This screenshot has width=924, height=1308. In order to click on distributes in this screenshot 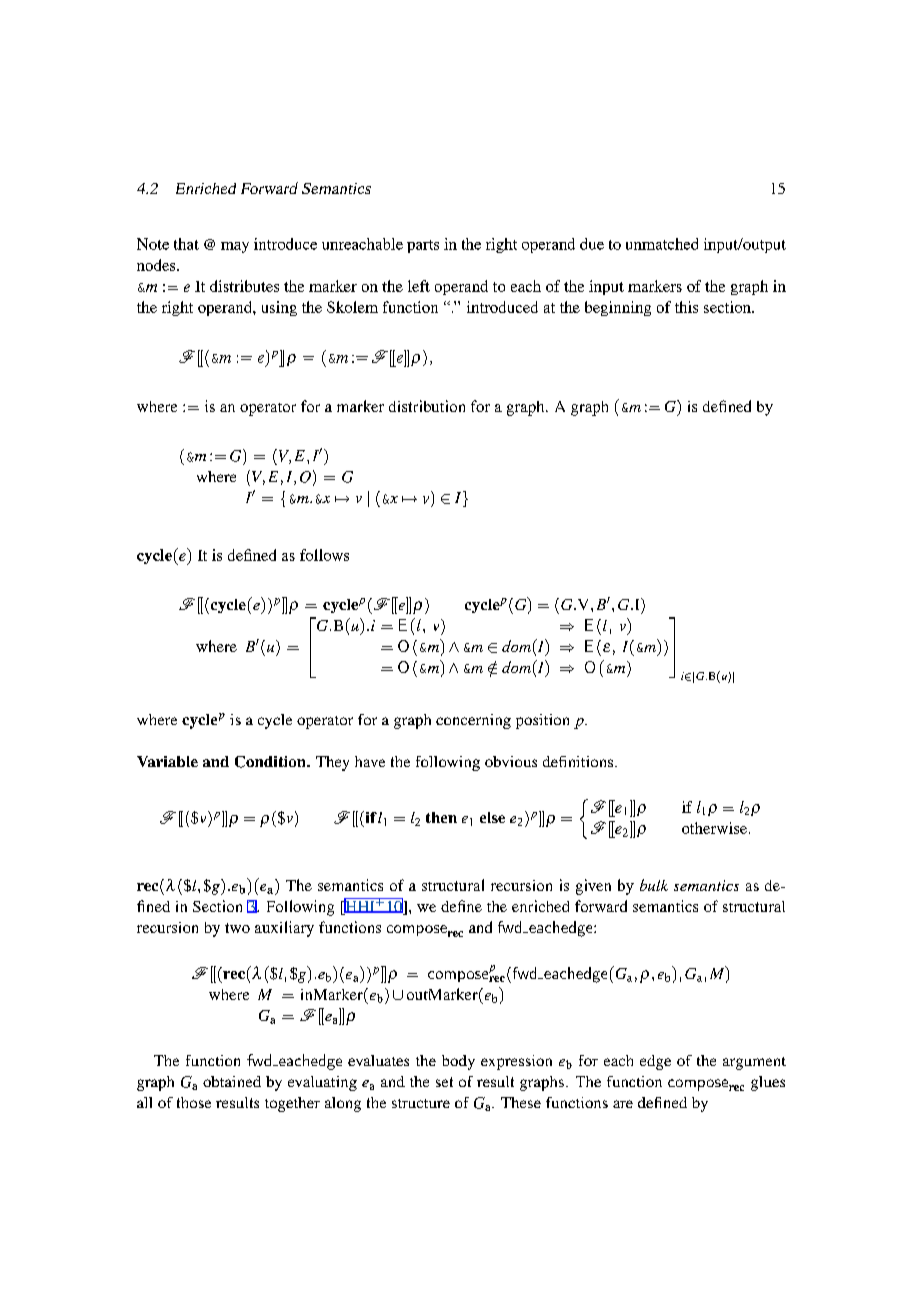, I will do `click(244, 286)`.
